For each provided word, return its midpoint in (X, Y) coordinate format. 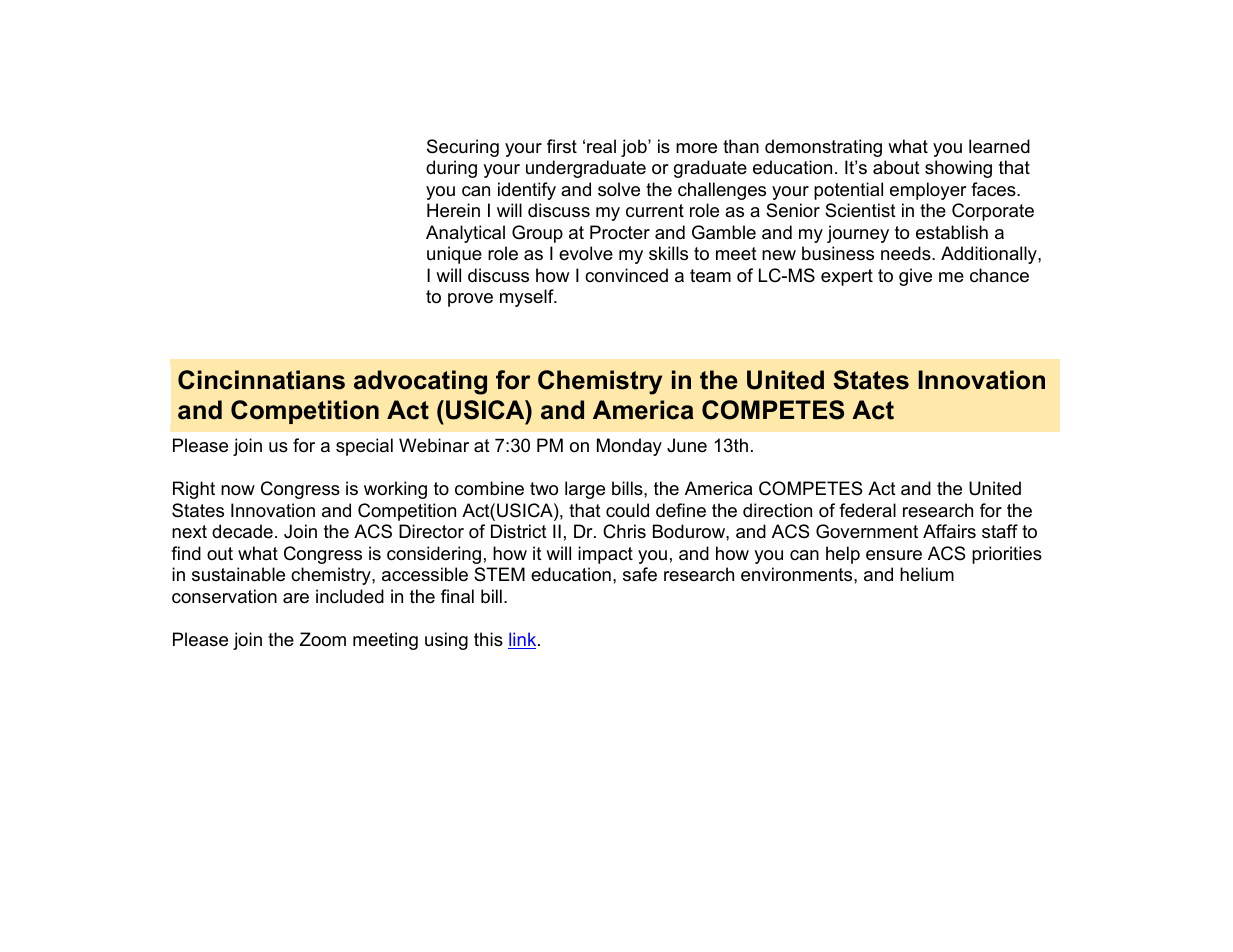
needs (907, 253)
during (451, 169)
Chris (624, 531)
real (601, 146)
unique (454, 255)
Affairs (949, 531)
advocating (420, 382)
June (687, 445)
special (364, 447)
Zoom (323, 639)
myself (528, 298)
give (915, 277)
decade (242, 531)
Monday (629, 447)
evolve (586, 253)
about (896, 167)
